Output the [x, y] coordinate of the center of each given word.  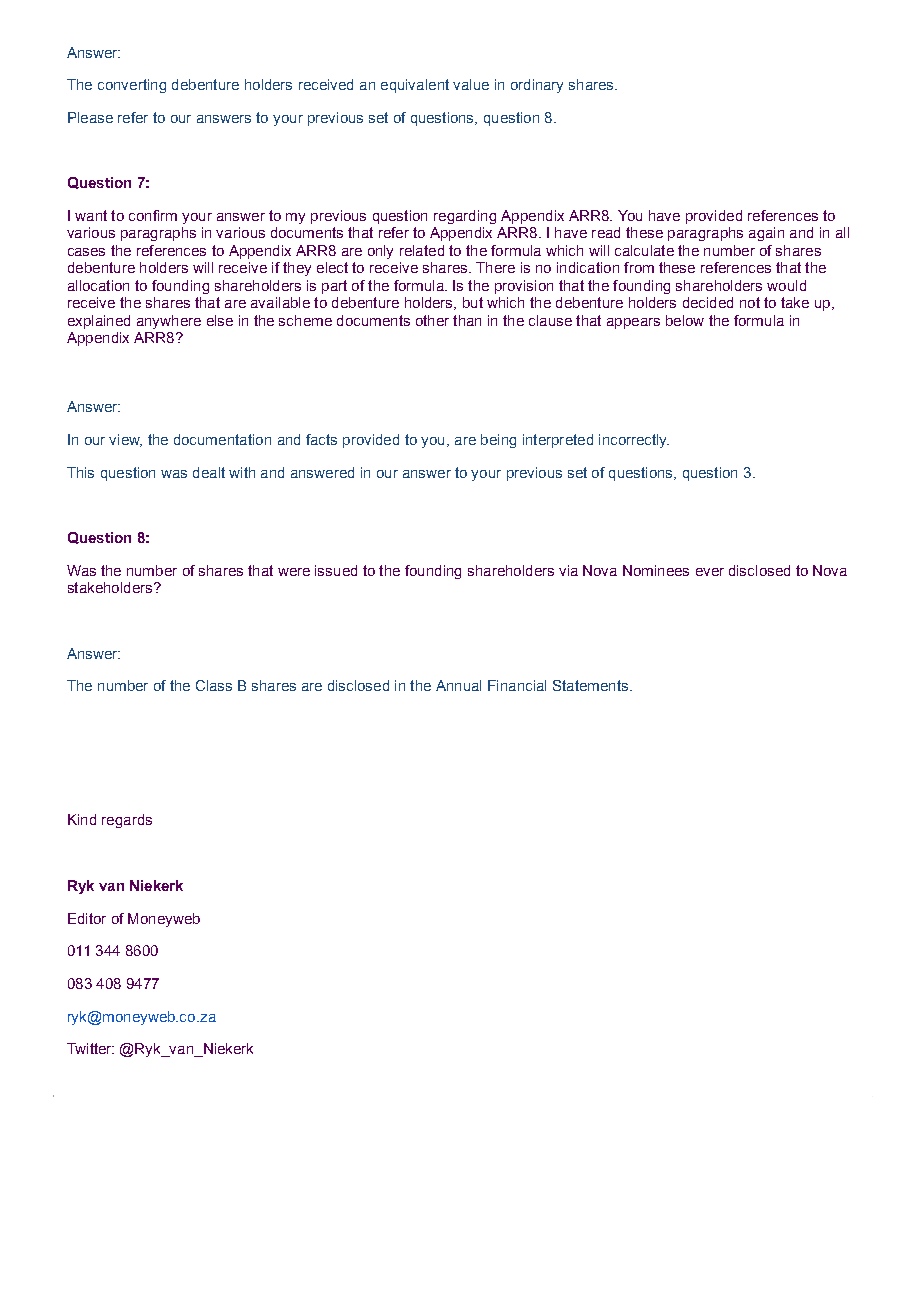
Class [214, 685]
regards [127, 821]
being [498, 441]
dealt [209, 472]
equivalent [415, 86]
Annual [458, 685]
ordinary [537, 86]
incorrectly [634, 441]
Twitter [90, 1048]
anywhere [169, 322]
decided [708, 302]
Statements [590, 685]
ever [710, 572]
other [432, 320]
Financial [517, 685]
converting [132, 86]
